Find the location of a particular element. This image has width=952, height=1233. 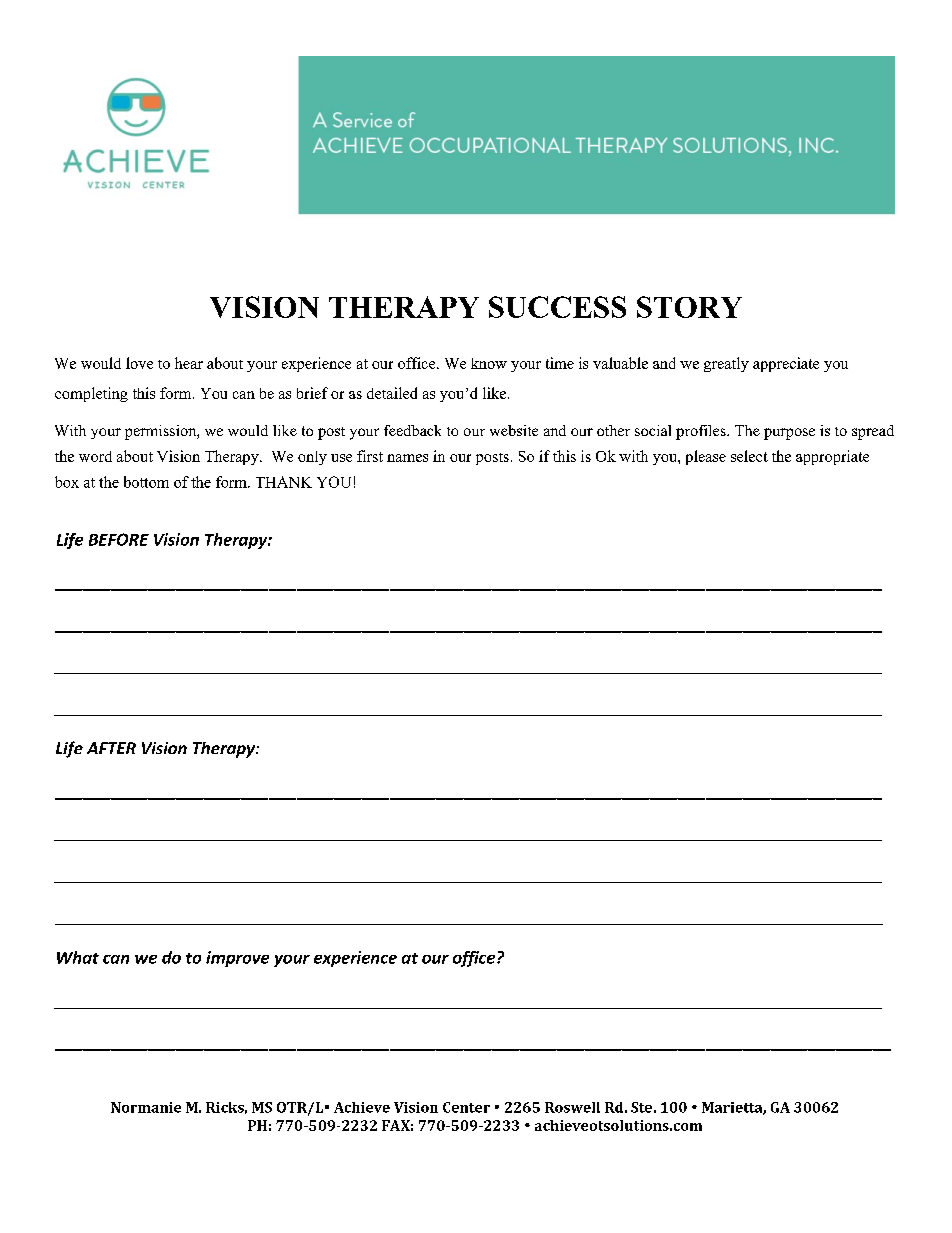

Roswell is located at coordinates (572, 1107).
